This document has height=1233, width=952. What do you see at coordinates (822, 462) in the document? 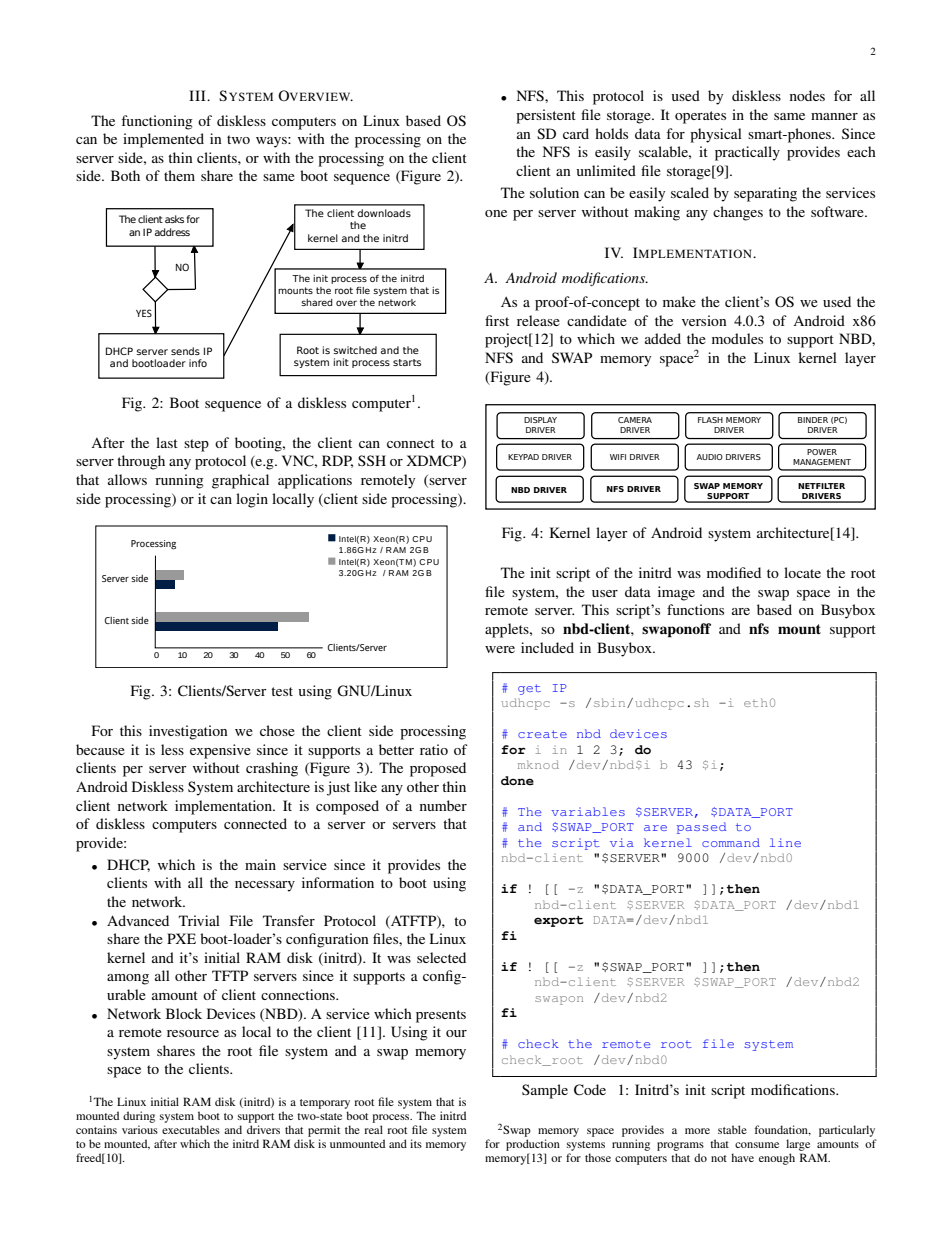
I see `MANAGEMENT` at bounding box center [822, 462].
